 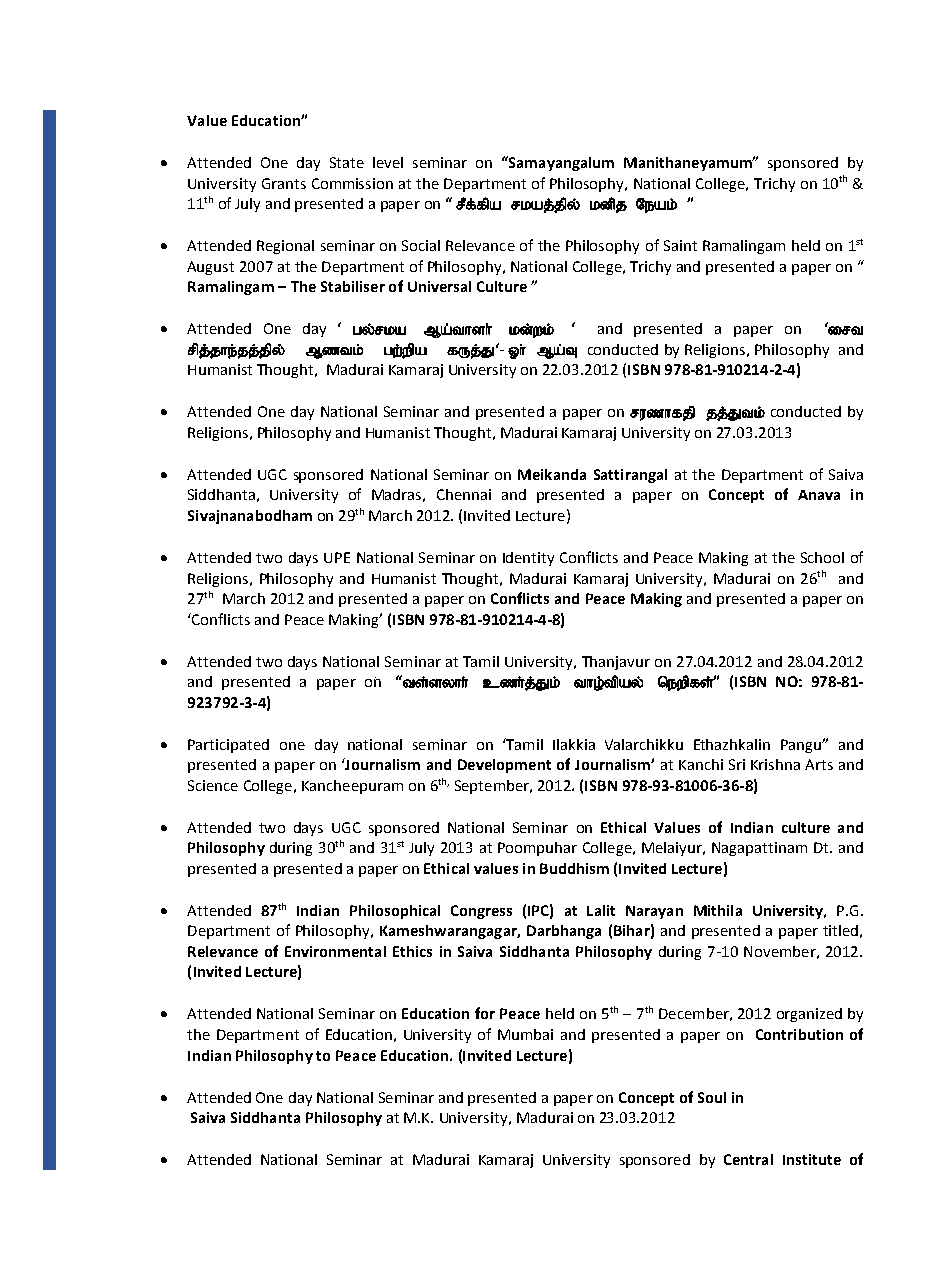 I want to click on Social, so click(x=421, y=245).
